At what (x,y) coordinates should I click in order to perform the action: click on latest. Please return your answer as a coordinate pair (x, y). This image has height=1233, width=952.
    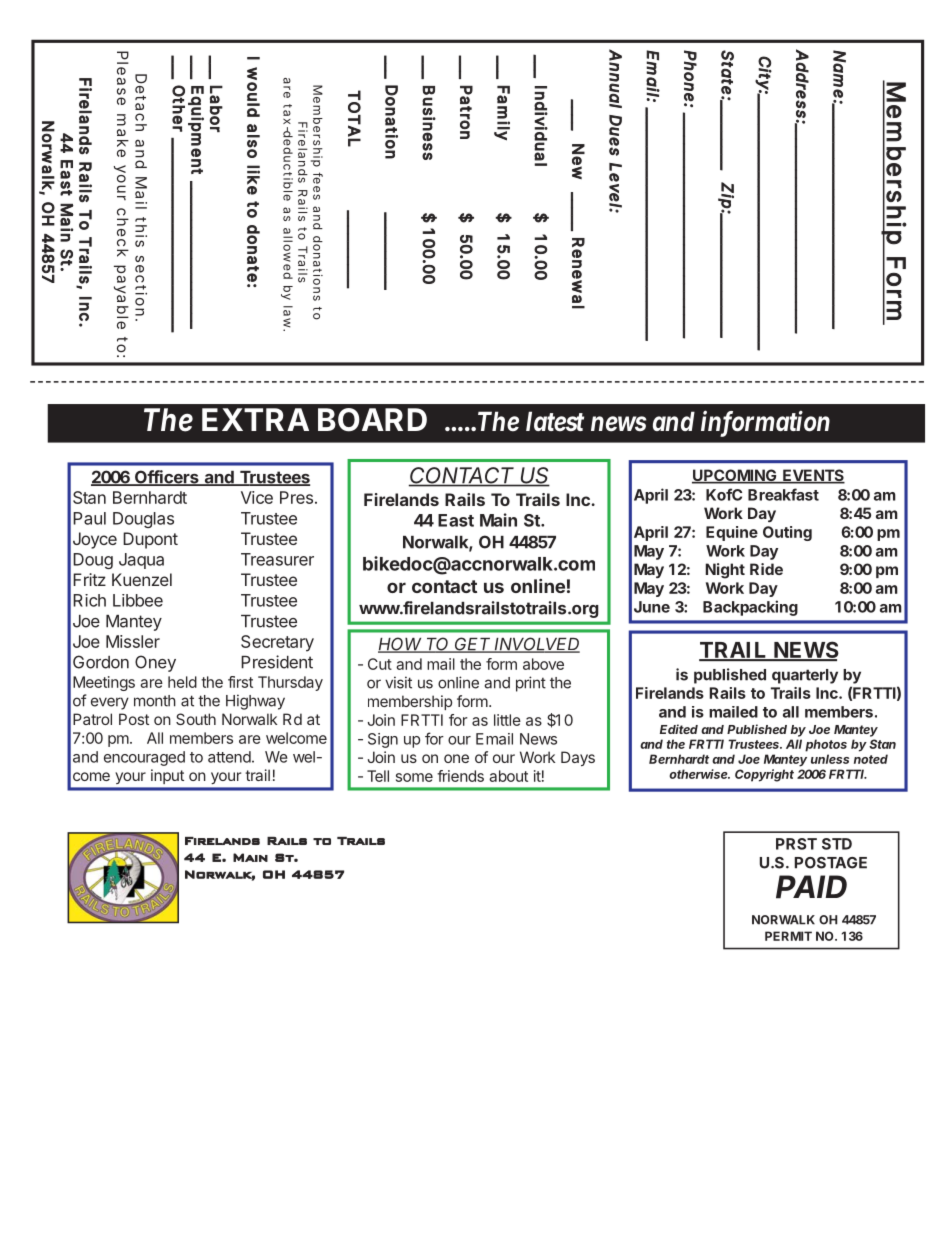
    Looking at the image, I should click on (555, 421).
